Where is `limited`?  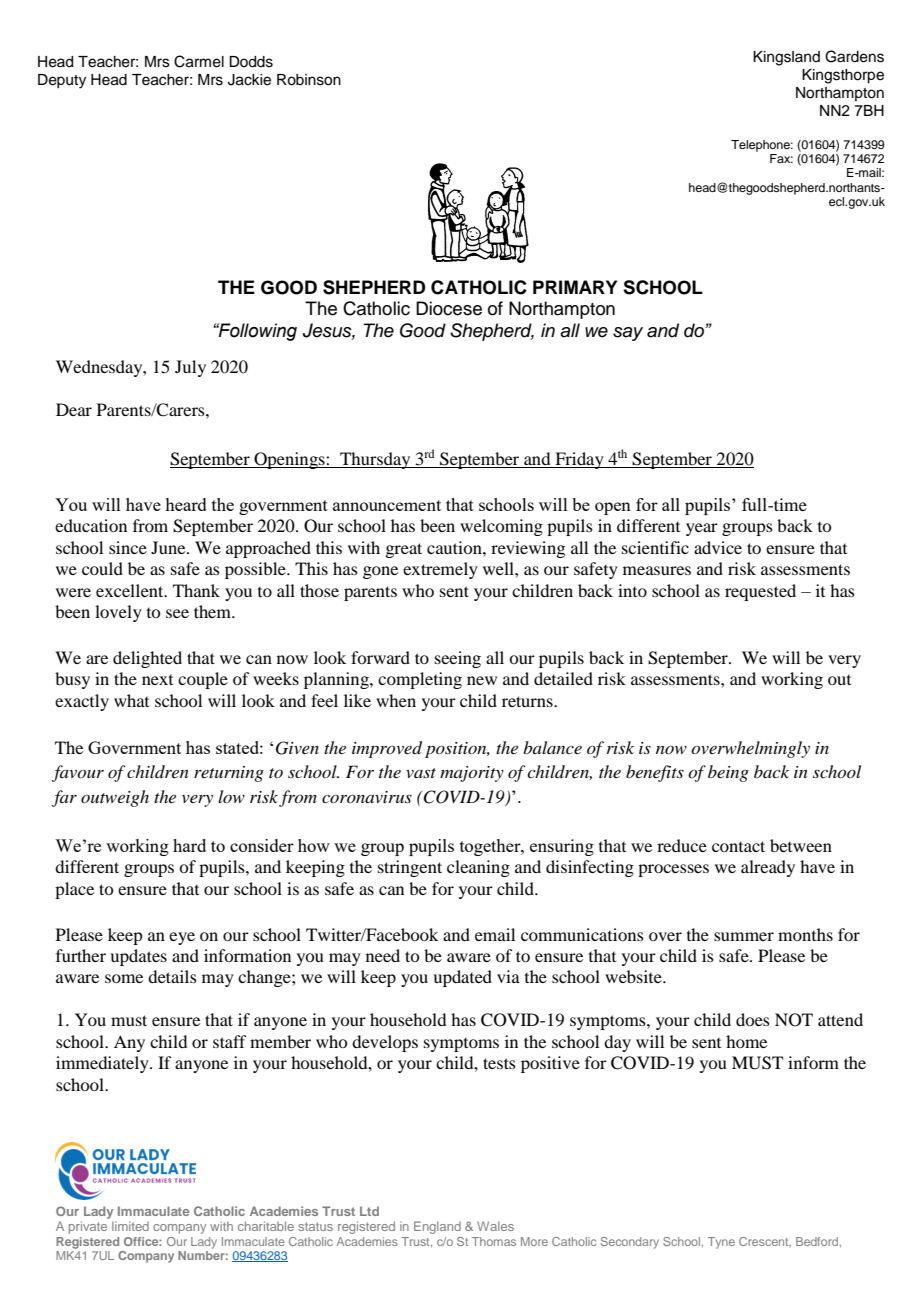
limited is located at coordinates (130, 1226).
